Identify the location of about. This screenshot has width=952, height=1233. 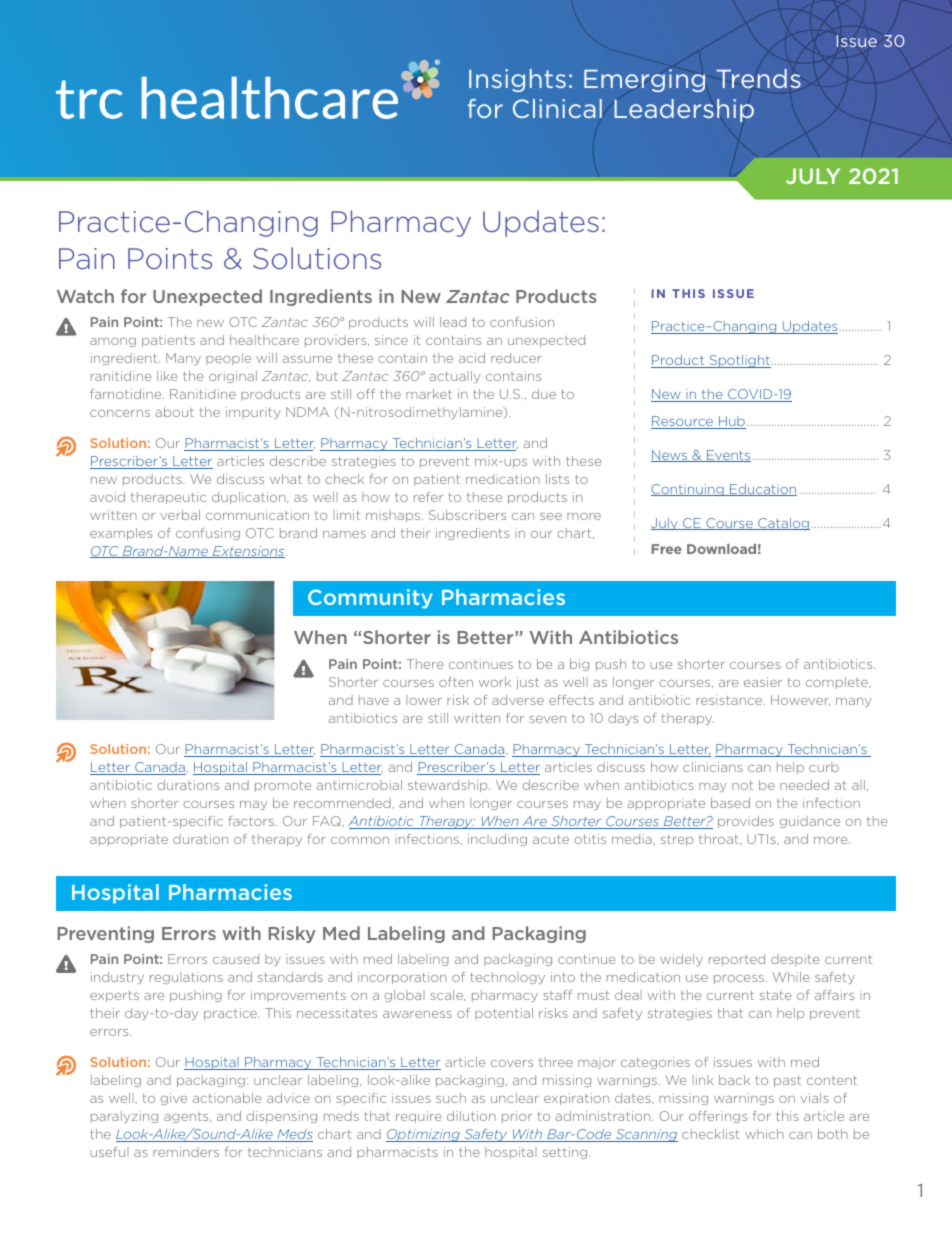
(174, 412).
